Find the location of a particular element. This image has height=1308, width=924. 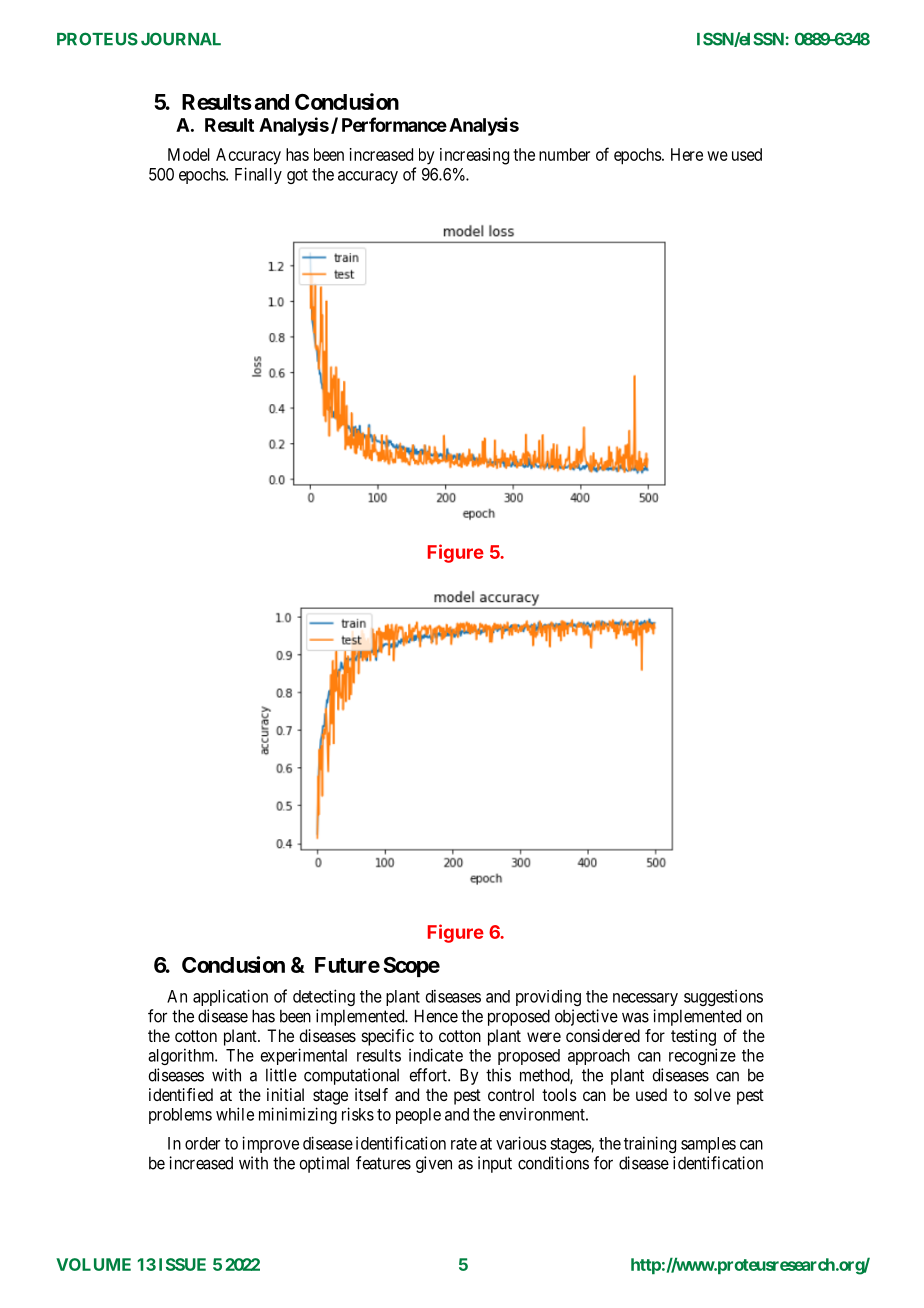

detecting is located at coordinates (324, 997).
